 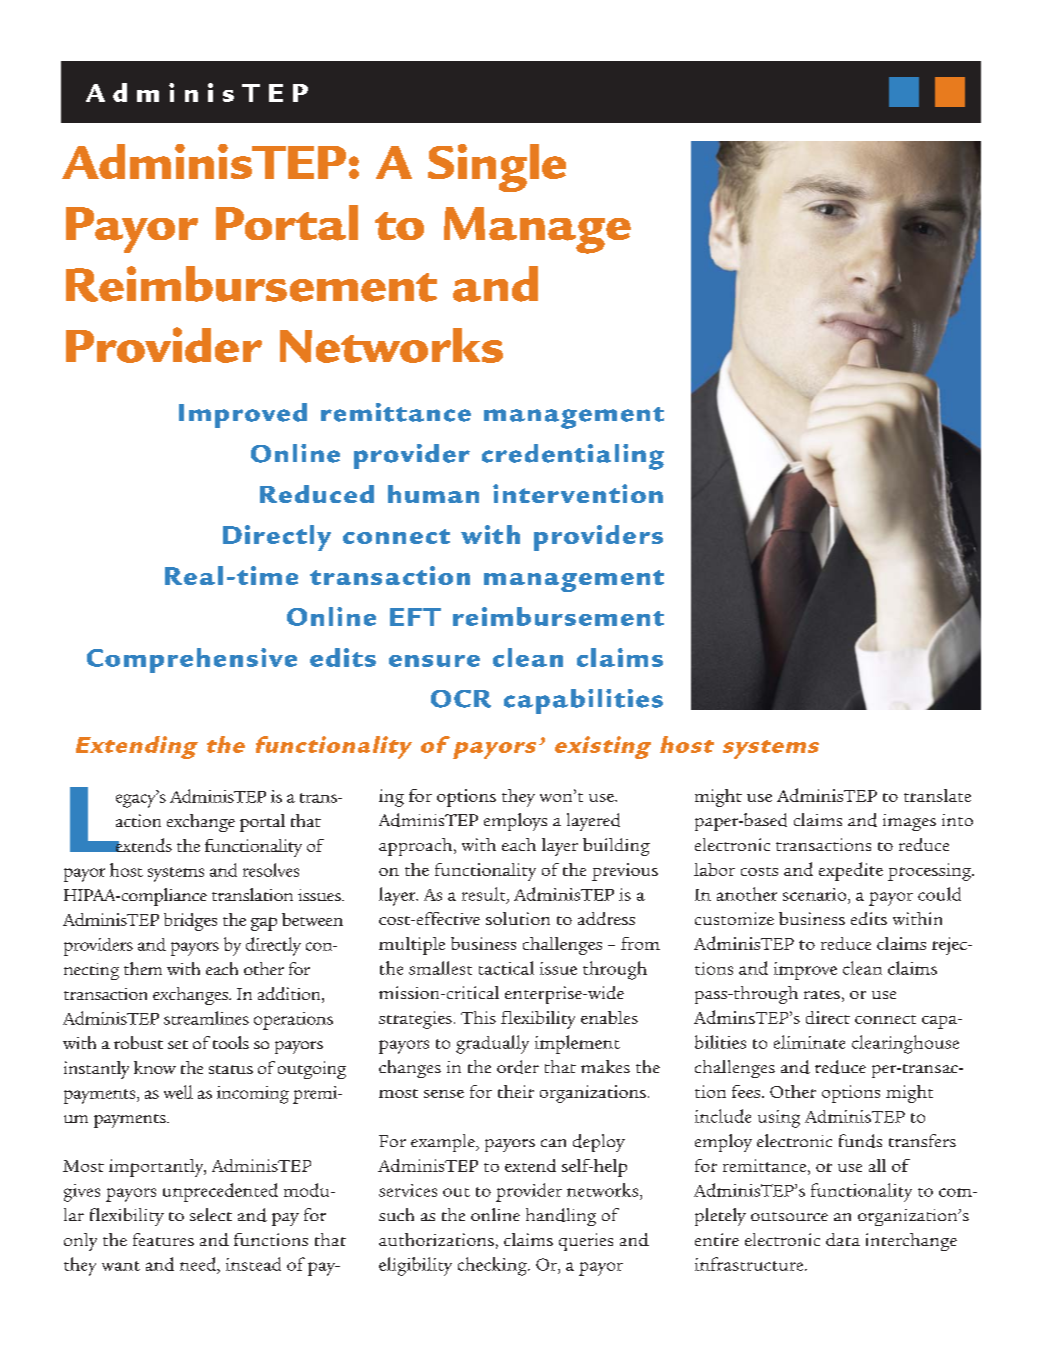 What do you see at coordinates (497, 168) in the page?
I see `Single` at bounding box center [497, 168].
